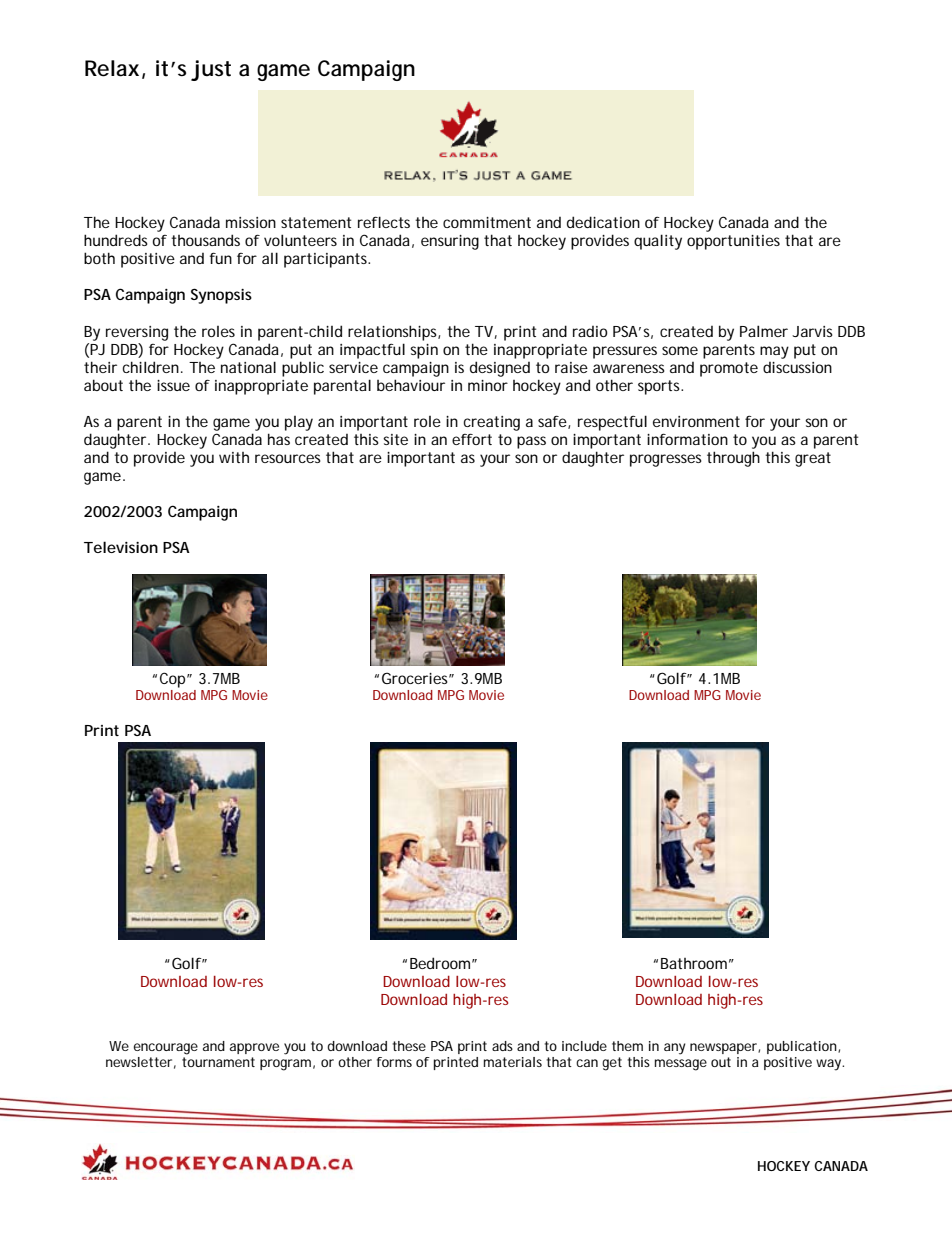 Image resolution: width=952 pixels, height=1233 pixels. Describe the element at coordinates (502, 1046) in the page. I see `ads` at that location.
